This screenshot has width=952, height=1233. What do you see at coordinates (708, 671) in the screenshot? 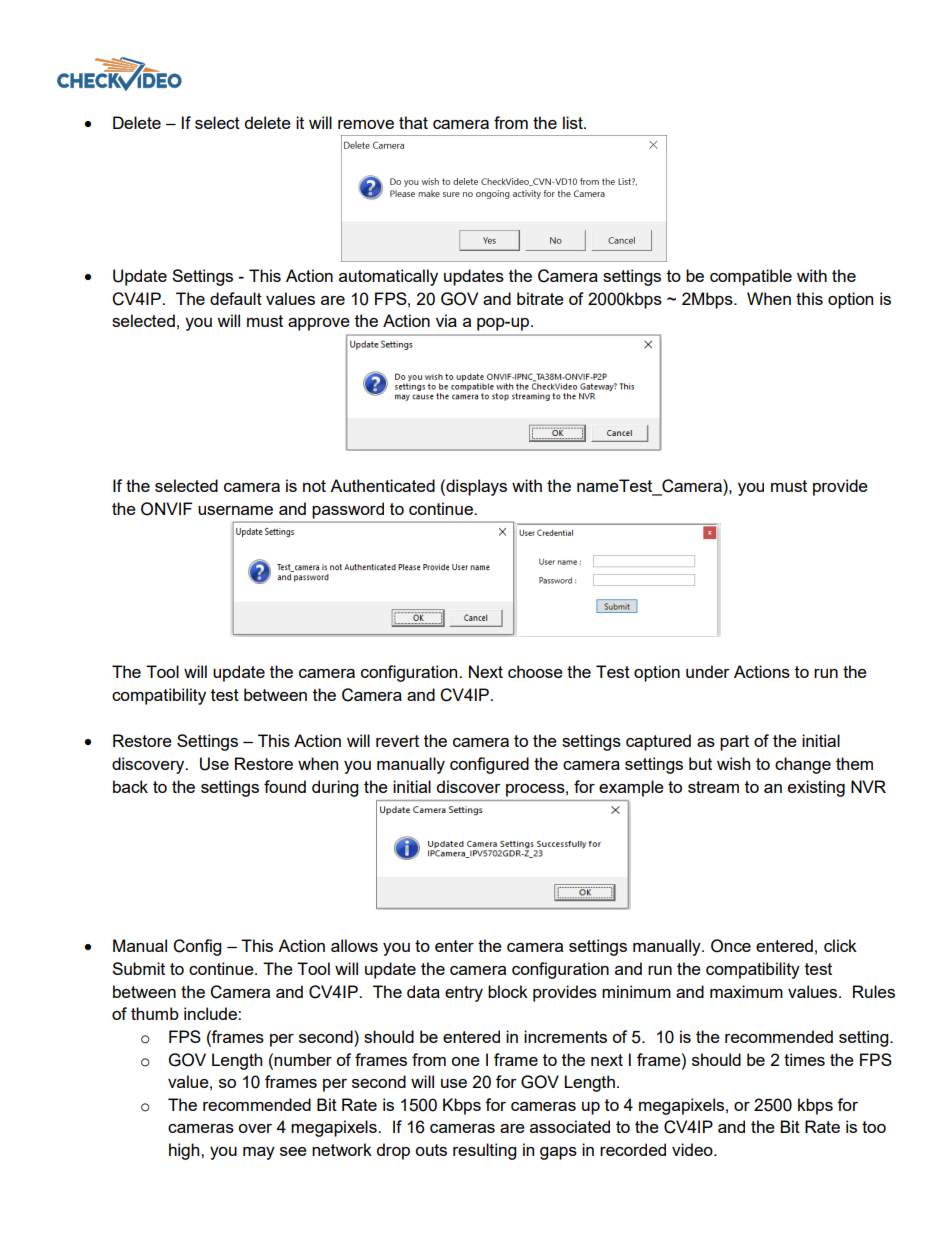
I see `under` at bounding box center [708, 671].
